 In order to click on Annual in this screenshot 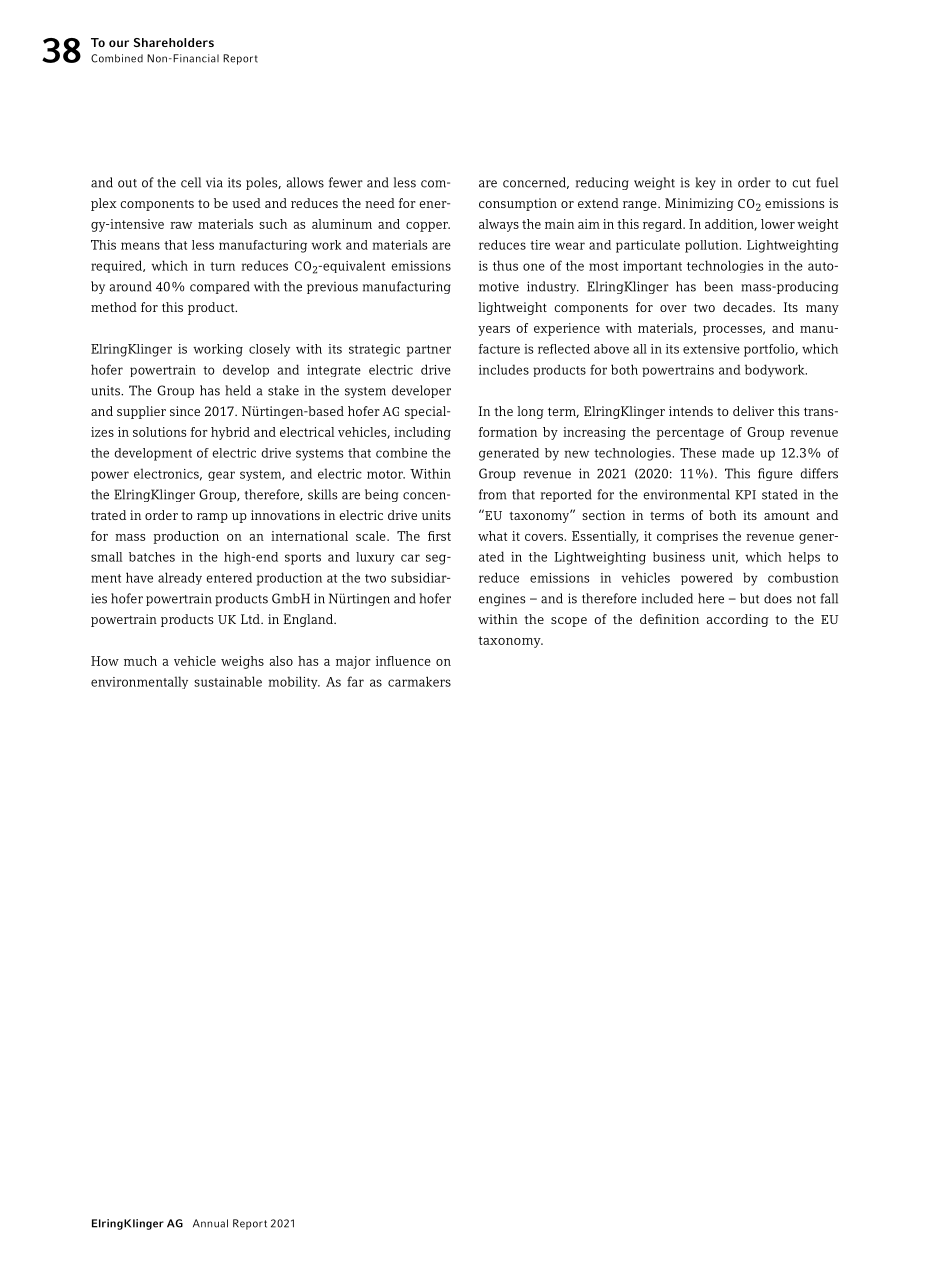, I will do `click(210, 1223)`.
